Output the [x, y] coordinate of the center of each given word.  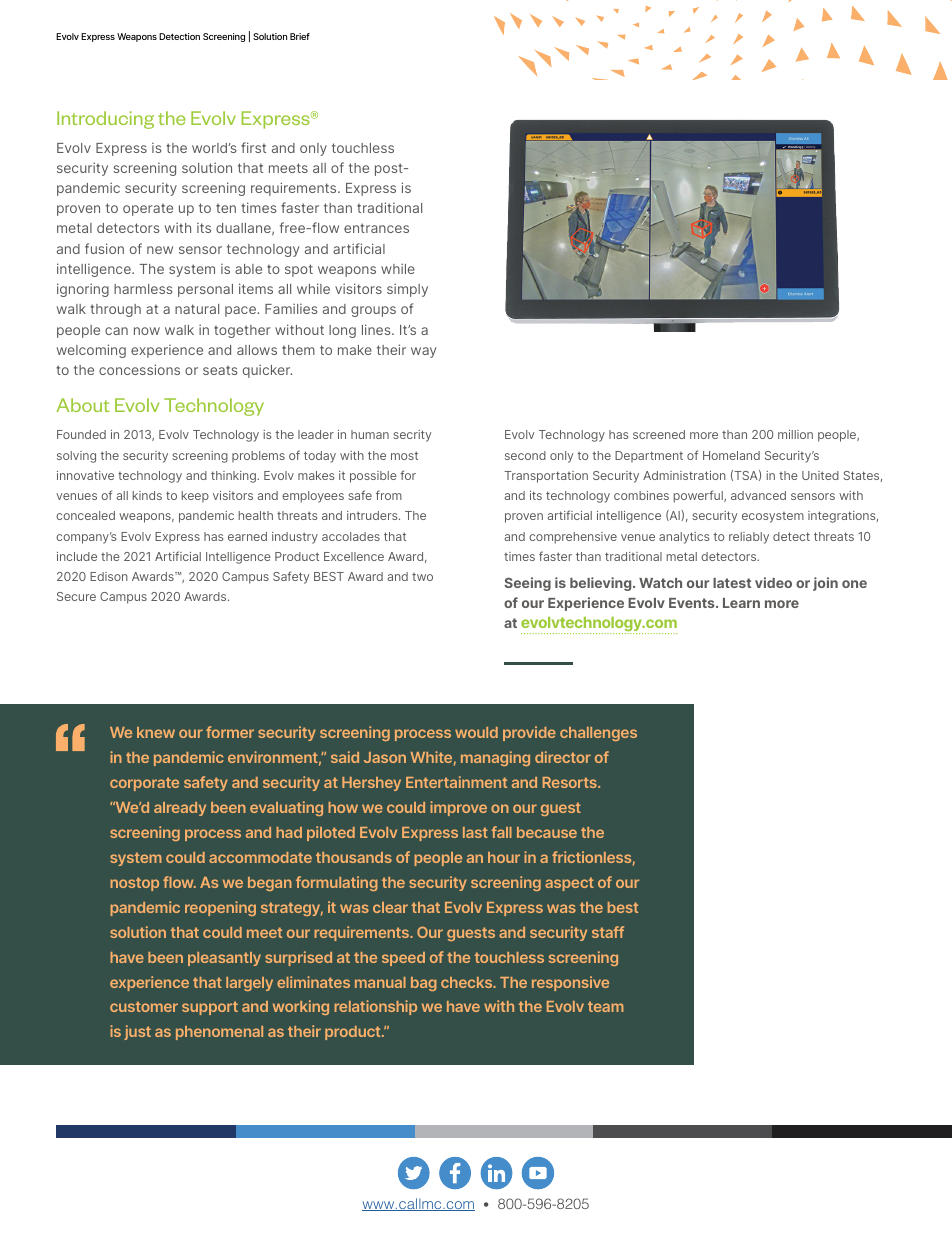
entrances [376, 228]
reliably [749, 538]
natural [197, 309]
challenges [598, 734]
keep [195, 497]
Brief [300, 36]
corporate [144, 784]
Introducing [105, 120]
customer [144, 1006]
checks [468, 982]
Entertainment [456, 782]
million [795, 434]
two [422, 577]
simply [407, 290]
